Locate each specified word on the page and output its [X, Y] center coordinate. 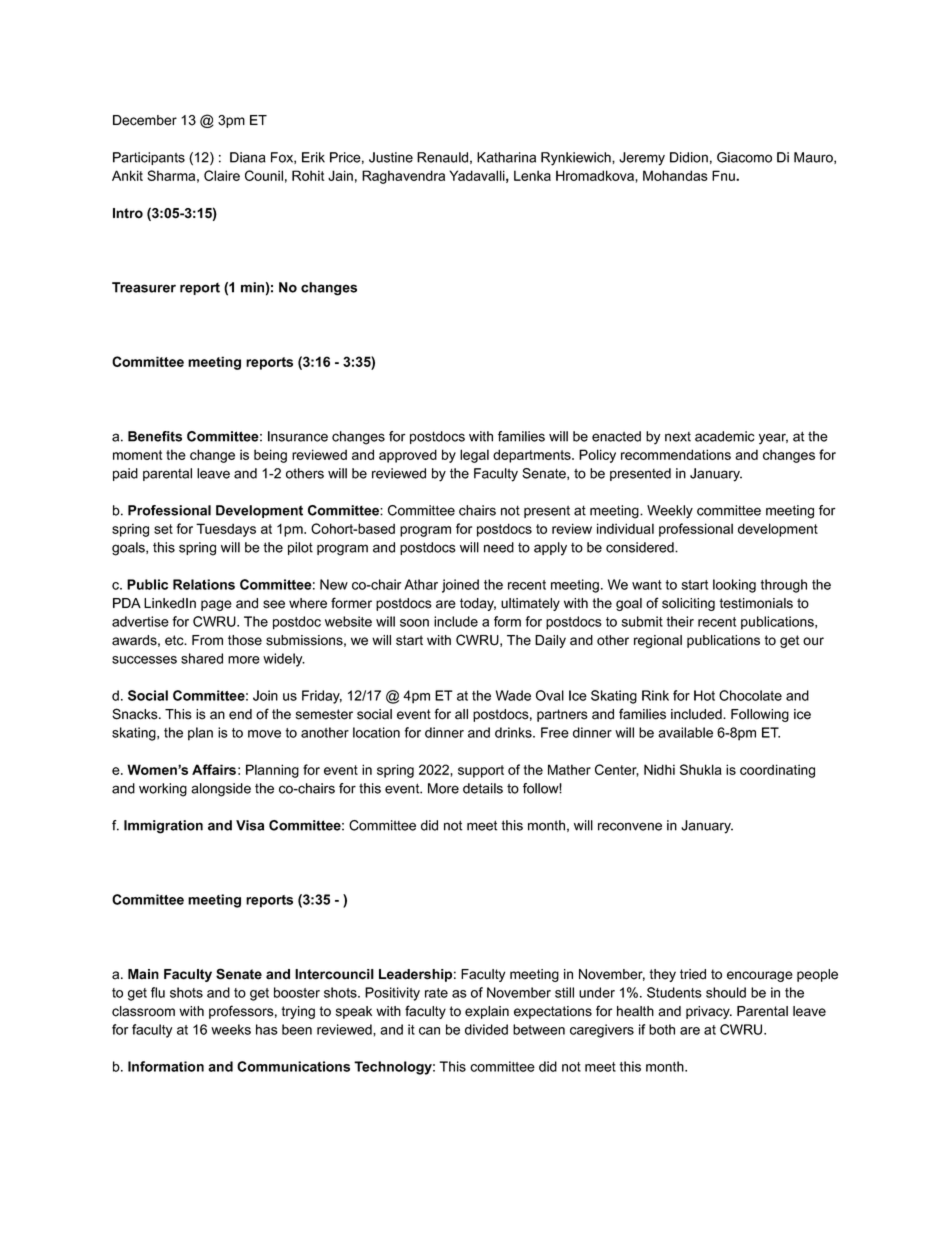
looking [734, 586]
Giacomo [744, 157]
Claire [222, 175]
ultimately [530, 604]
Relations [204, 584]
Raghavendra [403, 177]
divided [486, 1029]
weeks [231, 1029]
